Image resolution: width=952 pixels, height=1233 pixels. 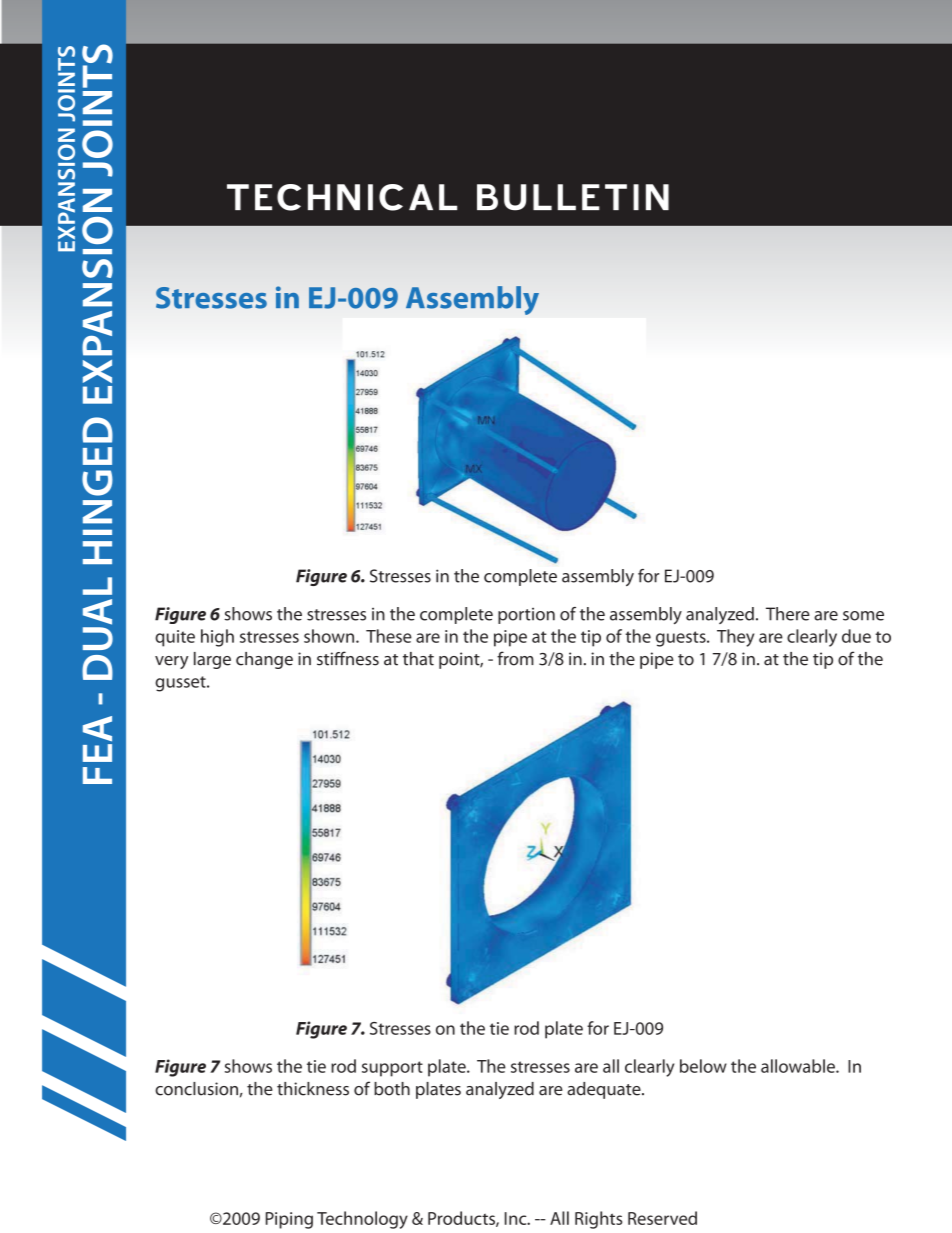 What do you see at coordinates (788, 614) in the document?
I see `There` at bounding box center [788, 614].
